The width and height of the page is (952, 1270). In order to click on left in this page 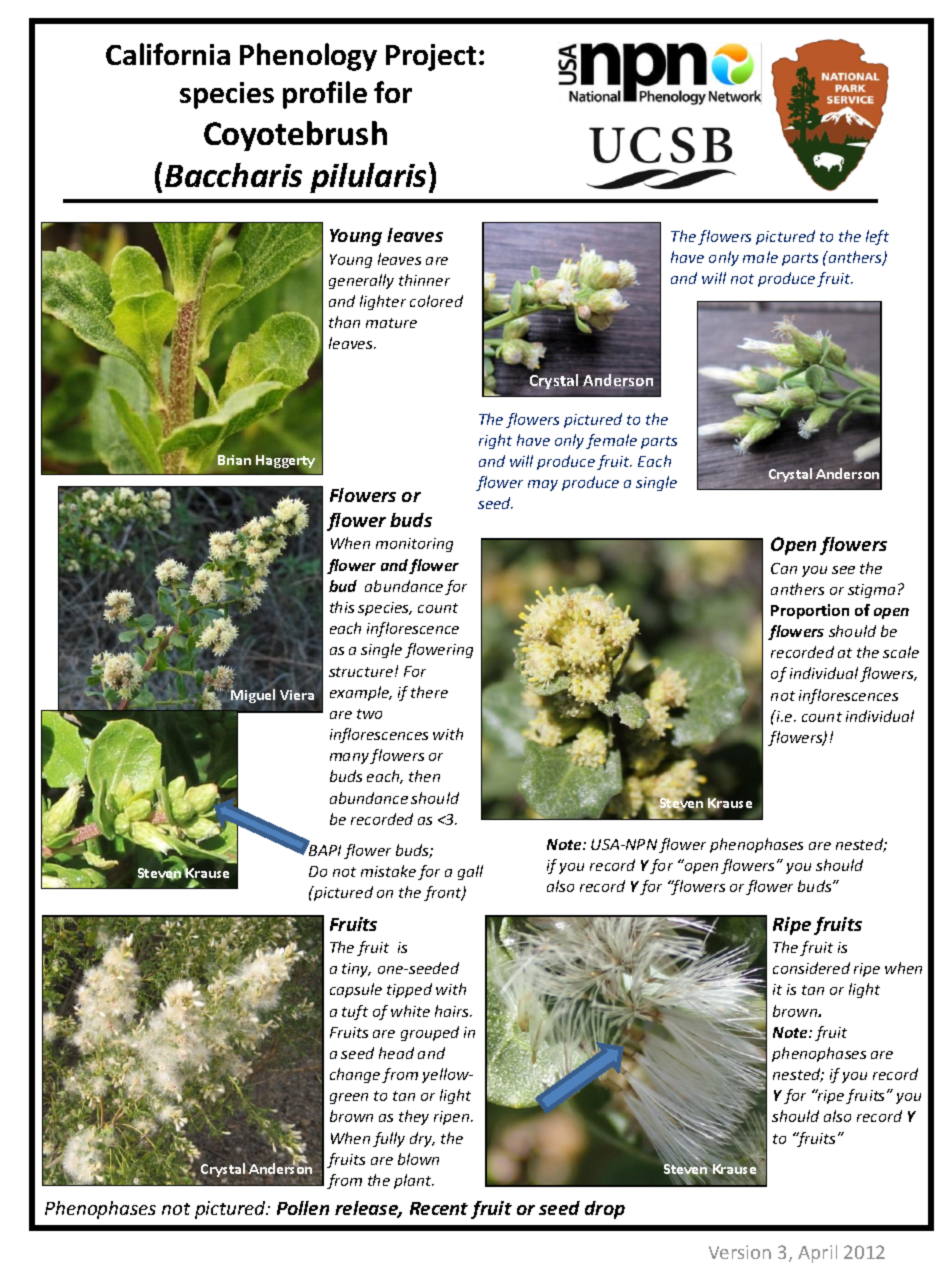, I will do `click(877, 237)`.
